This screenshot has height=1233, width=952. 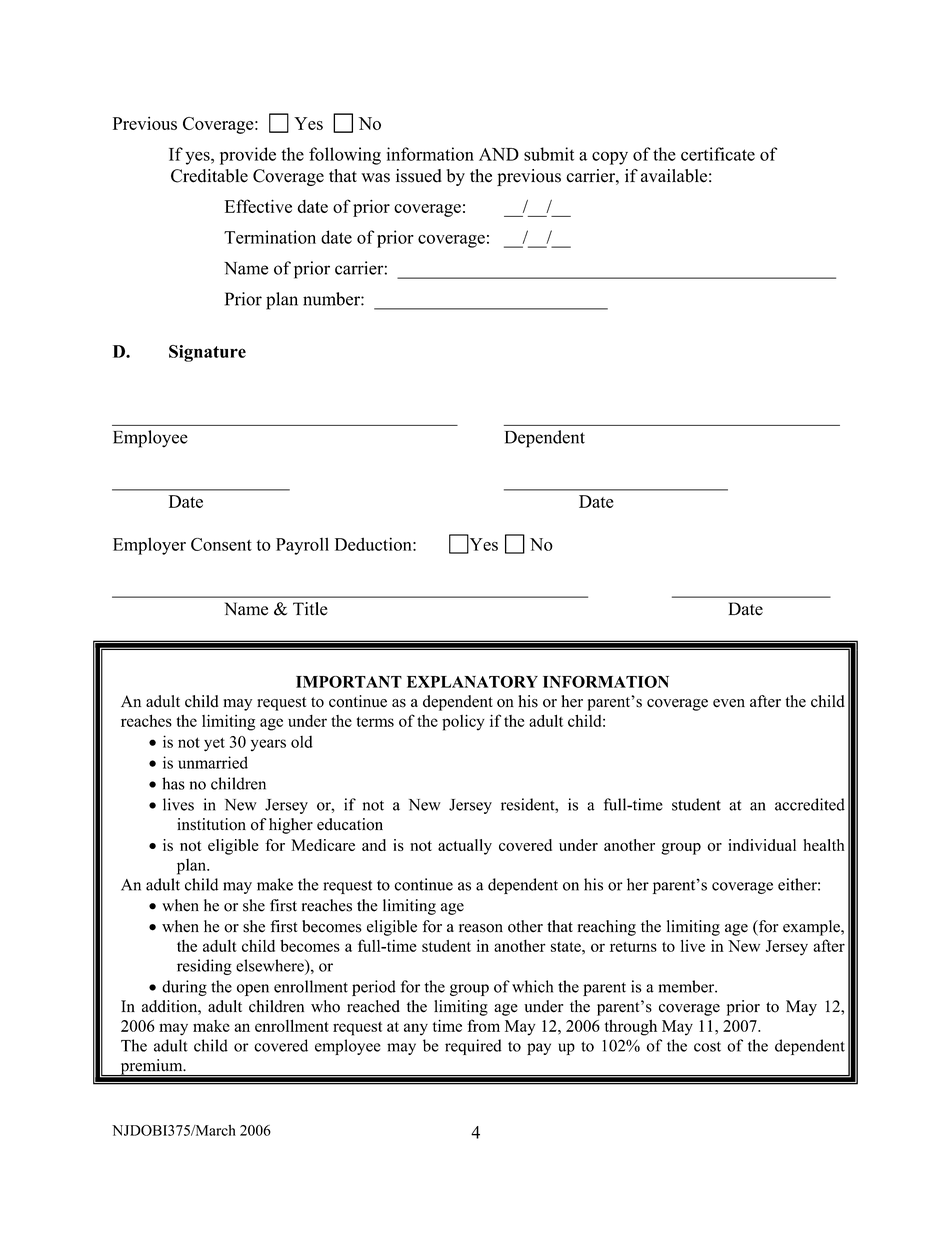 I want to click on even, so click(x=729, y=703).
